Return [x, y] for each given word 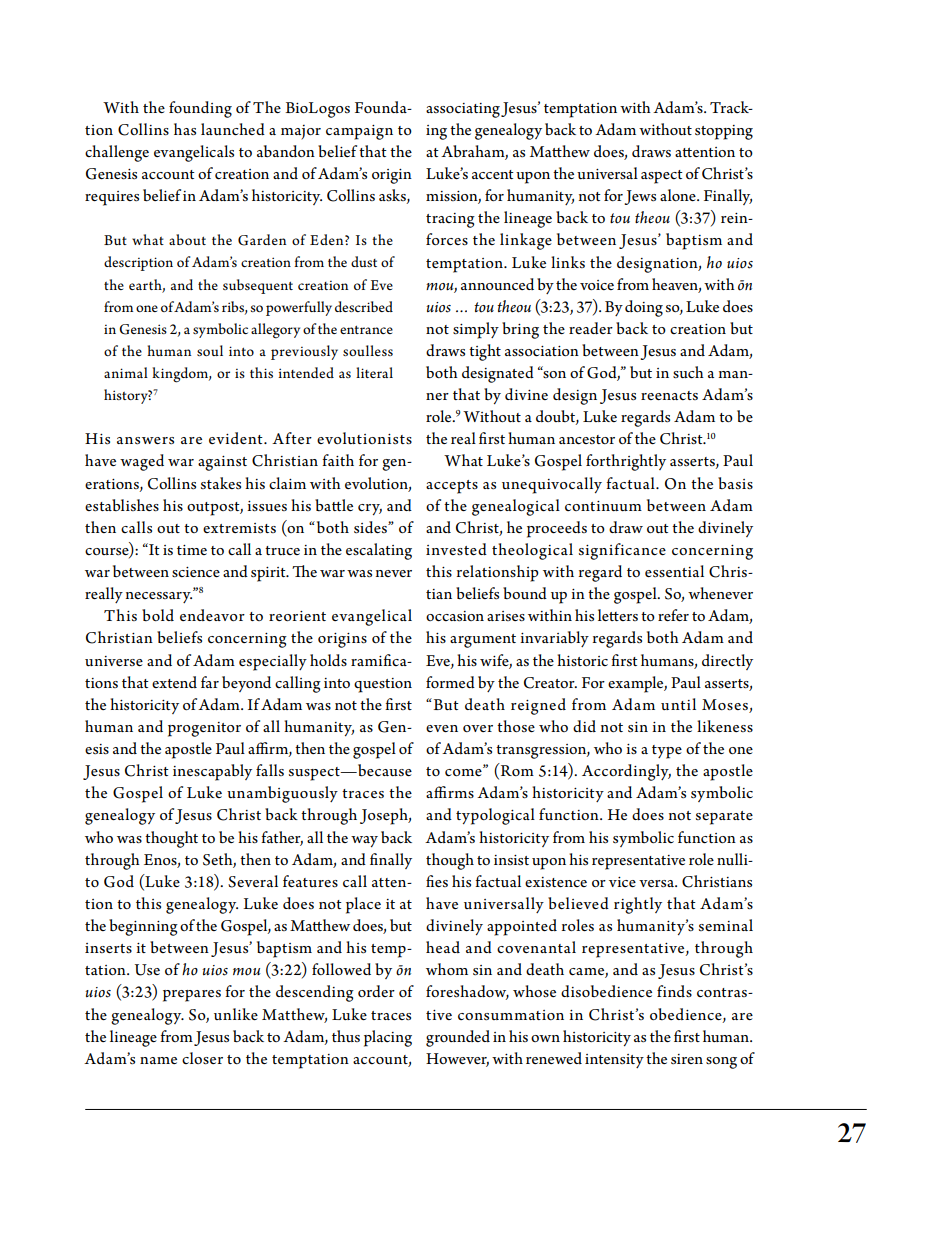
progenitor [204, 729]
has [185, 129]
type [667, 752]
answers [145, 440]
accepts [452, 487]
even [442, 728]
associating [463, 110]
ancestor [587, 440]
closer [202, 1058]
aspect [662, 177]
